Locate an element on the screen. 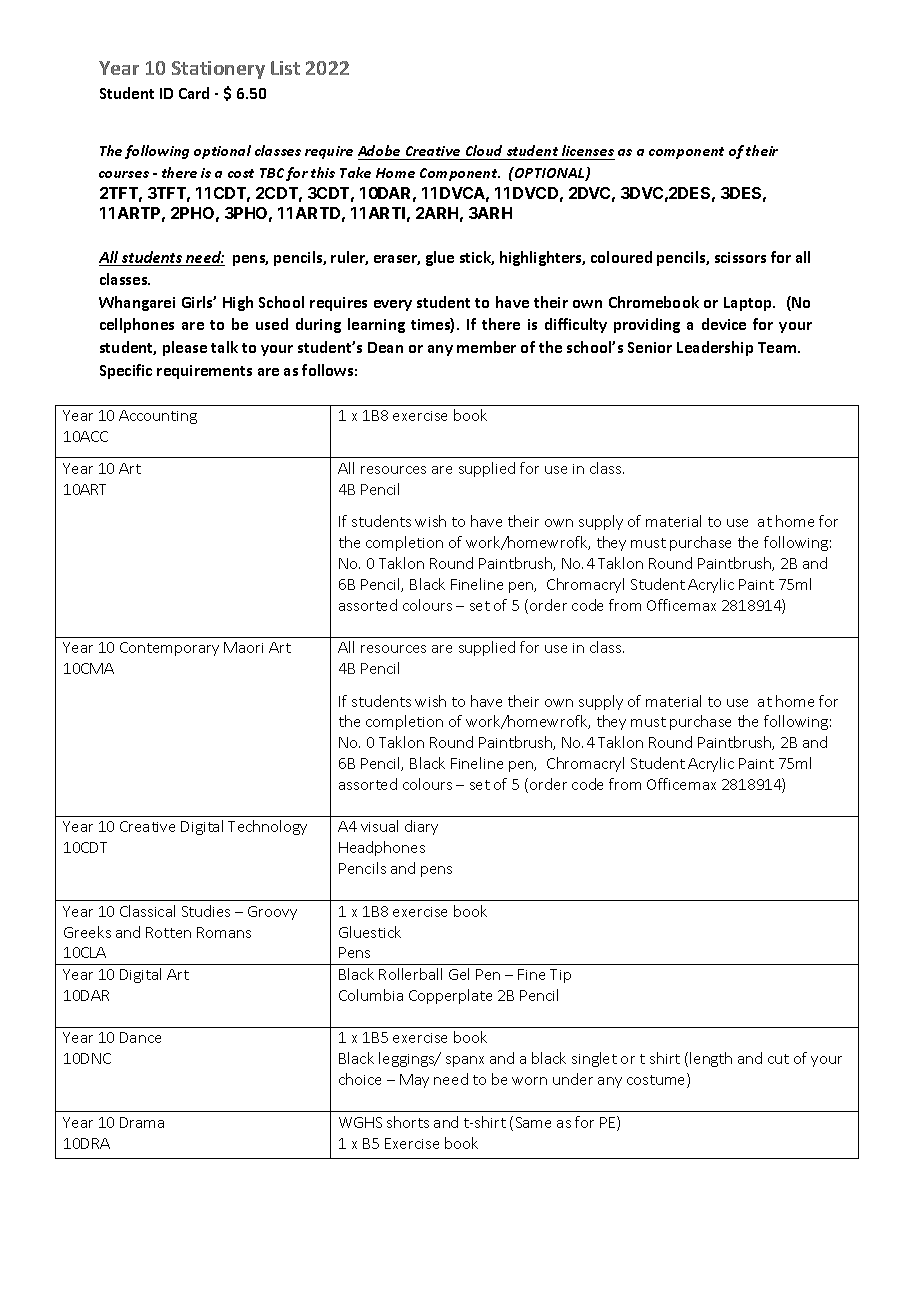 This screenshot has height=1308, width=924. cellphones is located at coordinates (137, 325).
